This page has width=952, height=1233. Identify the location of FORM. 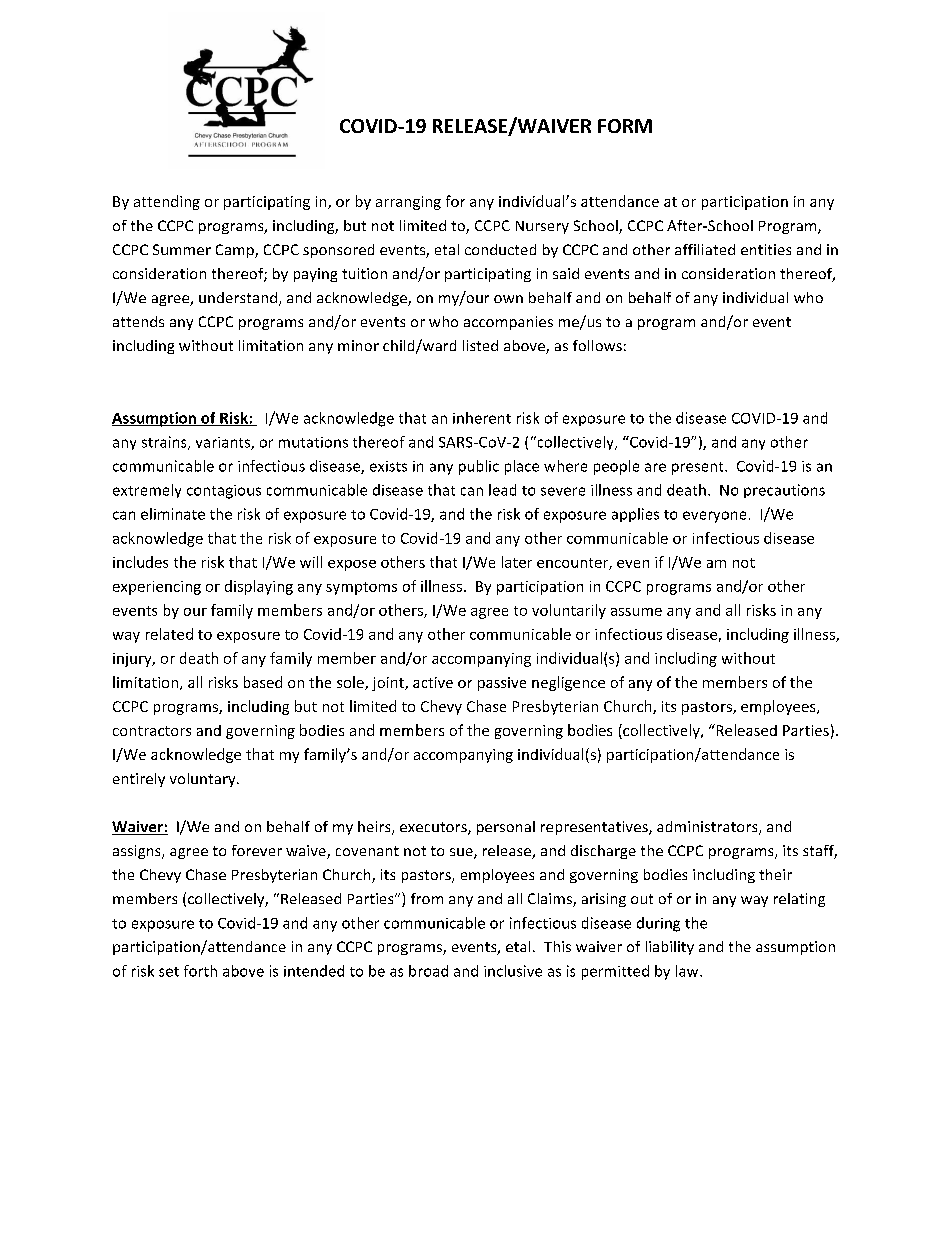
(625, 126).
